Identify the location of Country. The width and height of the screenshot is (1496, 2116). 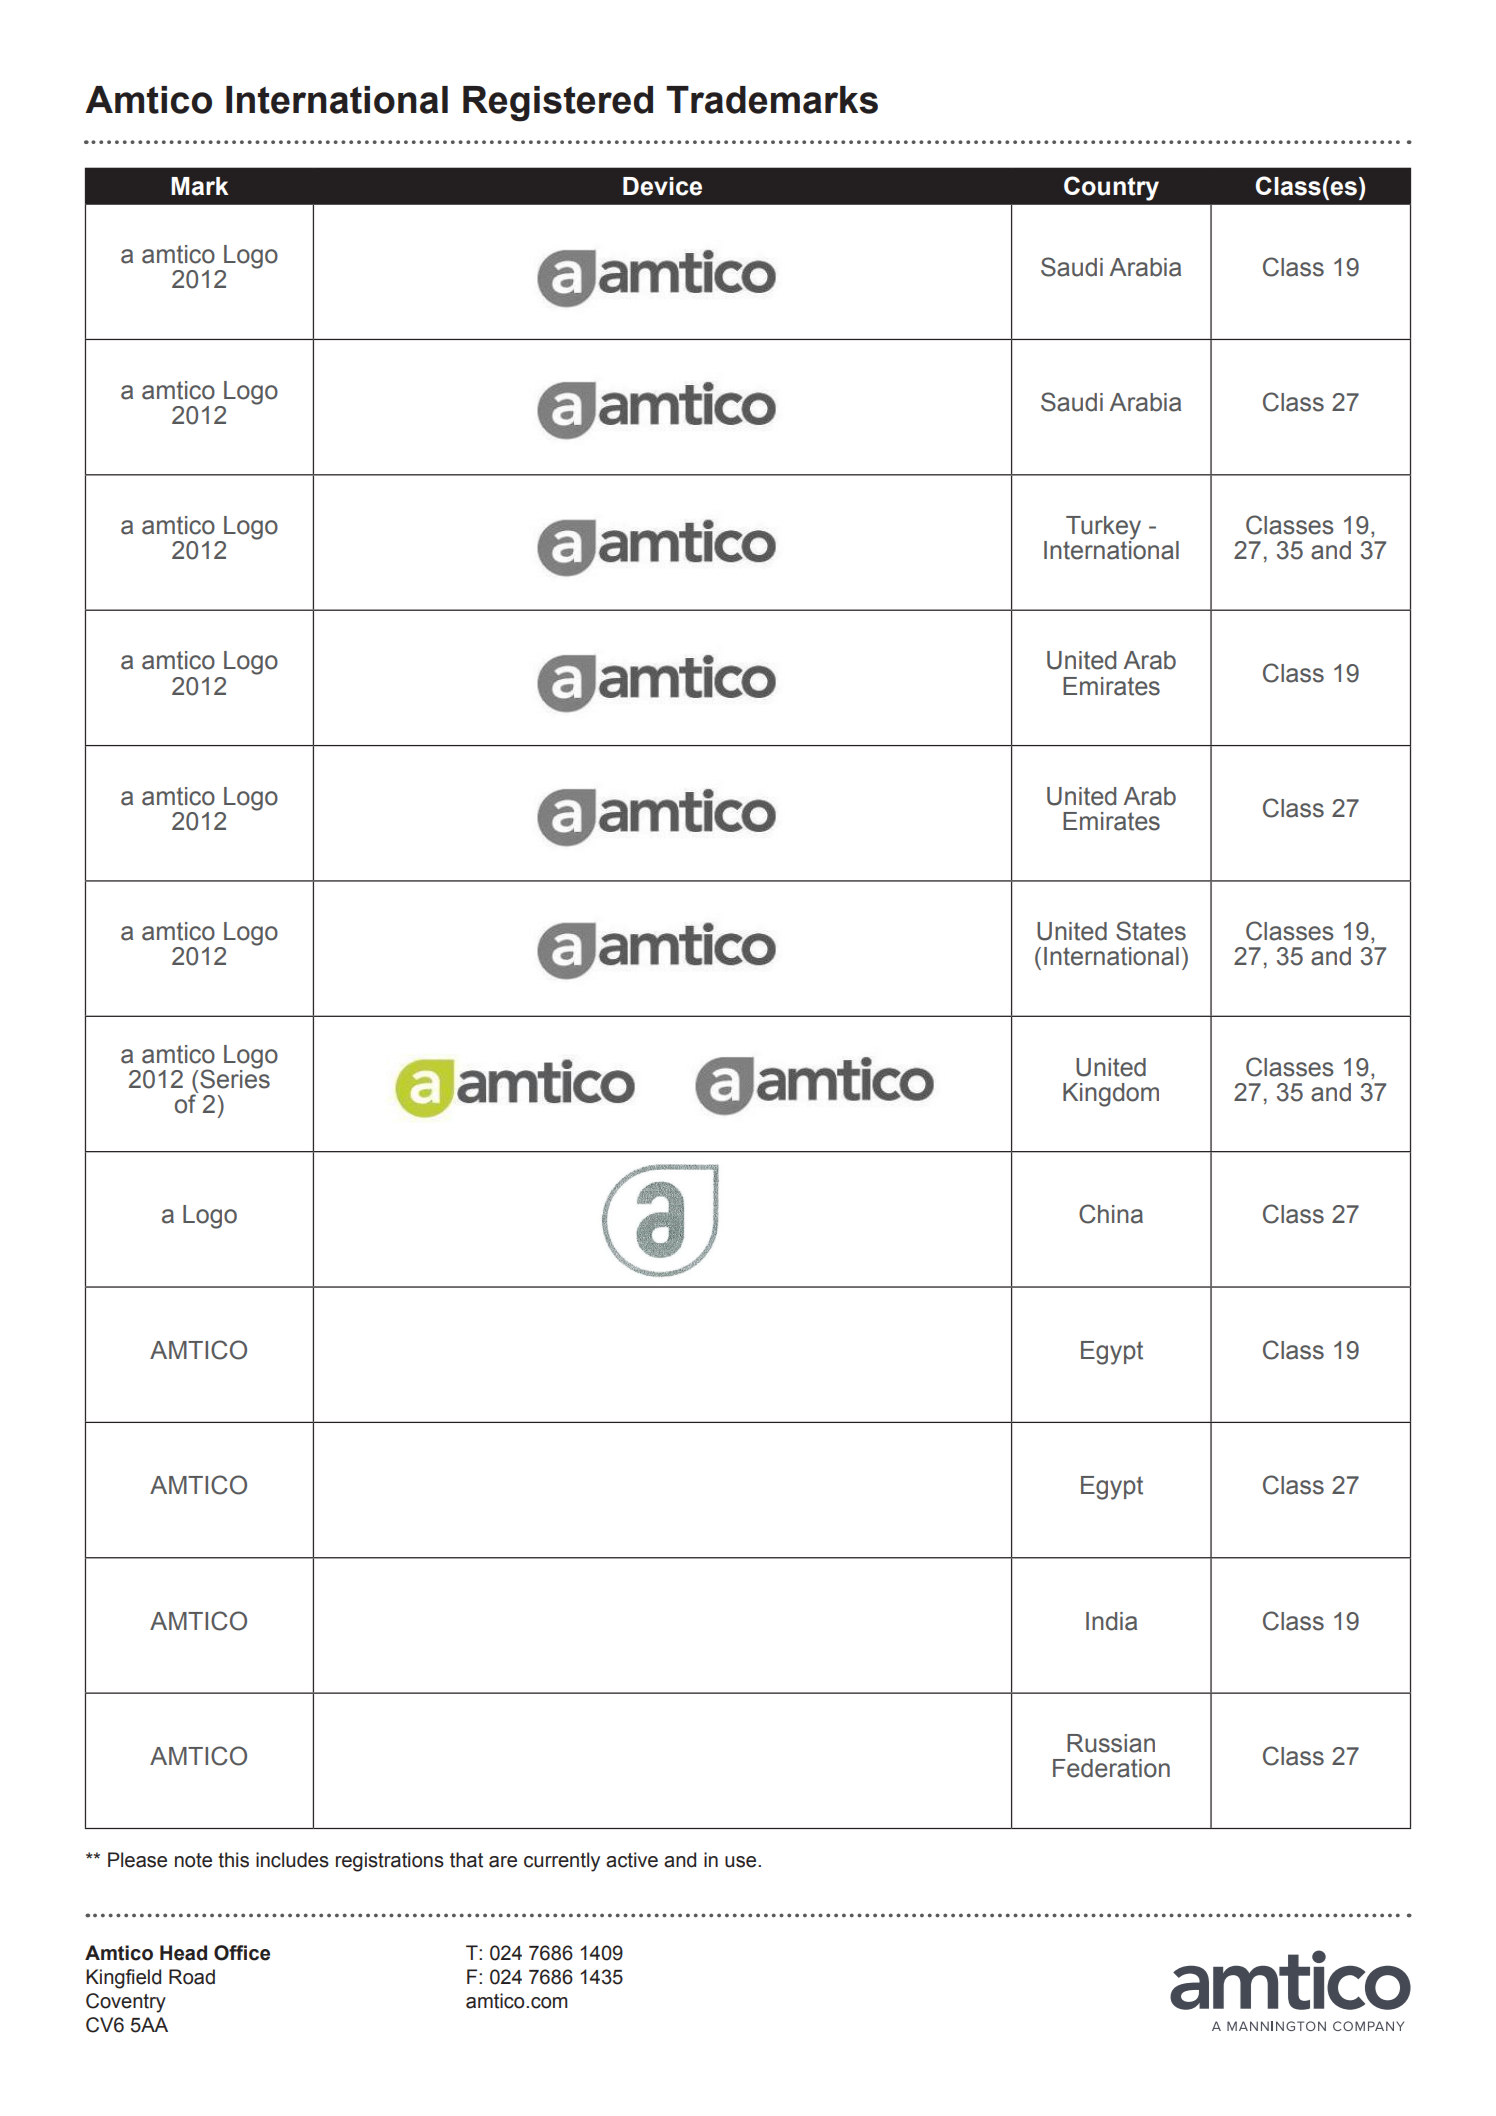
(1111, 188).
